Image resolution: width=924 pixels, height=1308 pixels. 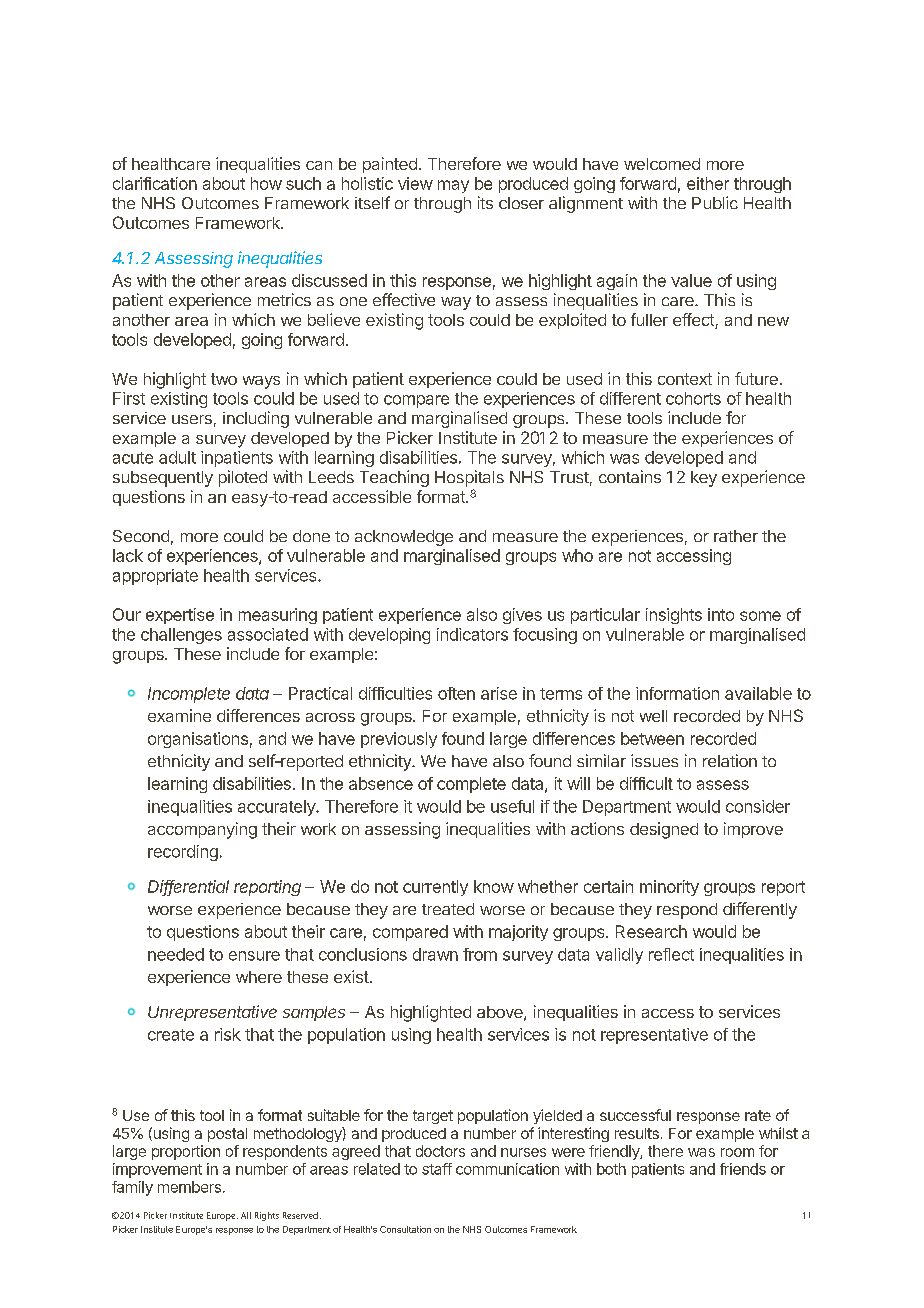 I want to click on Hospitals, so click(x=469, y=478).
